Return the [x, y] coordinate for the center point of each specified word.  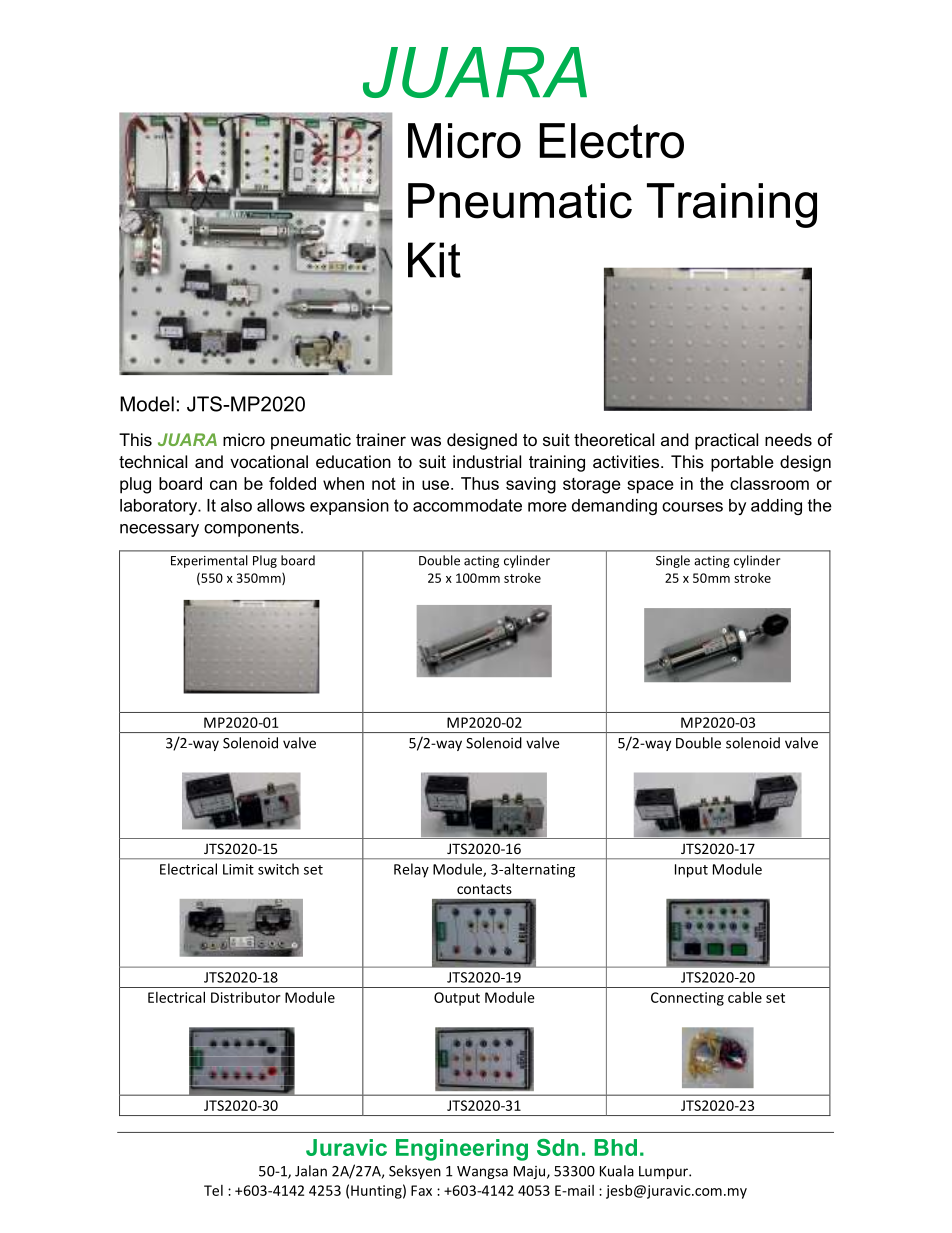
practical [726, 441]
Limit [238, 869]
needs [788, 439]
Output [457, 999]
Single [673, 561]
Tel [213, 1190]
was [426, 441]
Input [691, 871]
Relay [411, 870]
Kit [434, 260]
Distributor [246, 997]
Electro [612, 141]
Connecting [687, 999]
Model [147, 404]
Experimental [209, 561]
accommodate [467, 505]
